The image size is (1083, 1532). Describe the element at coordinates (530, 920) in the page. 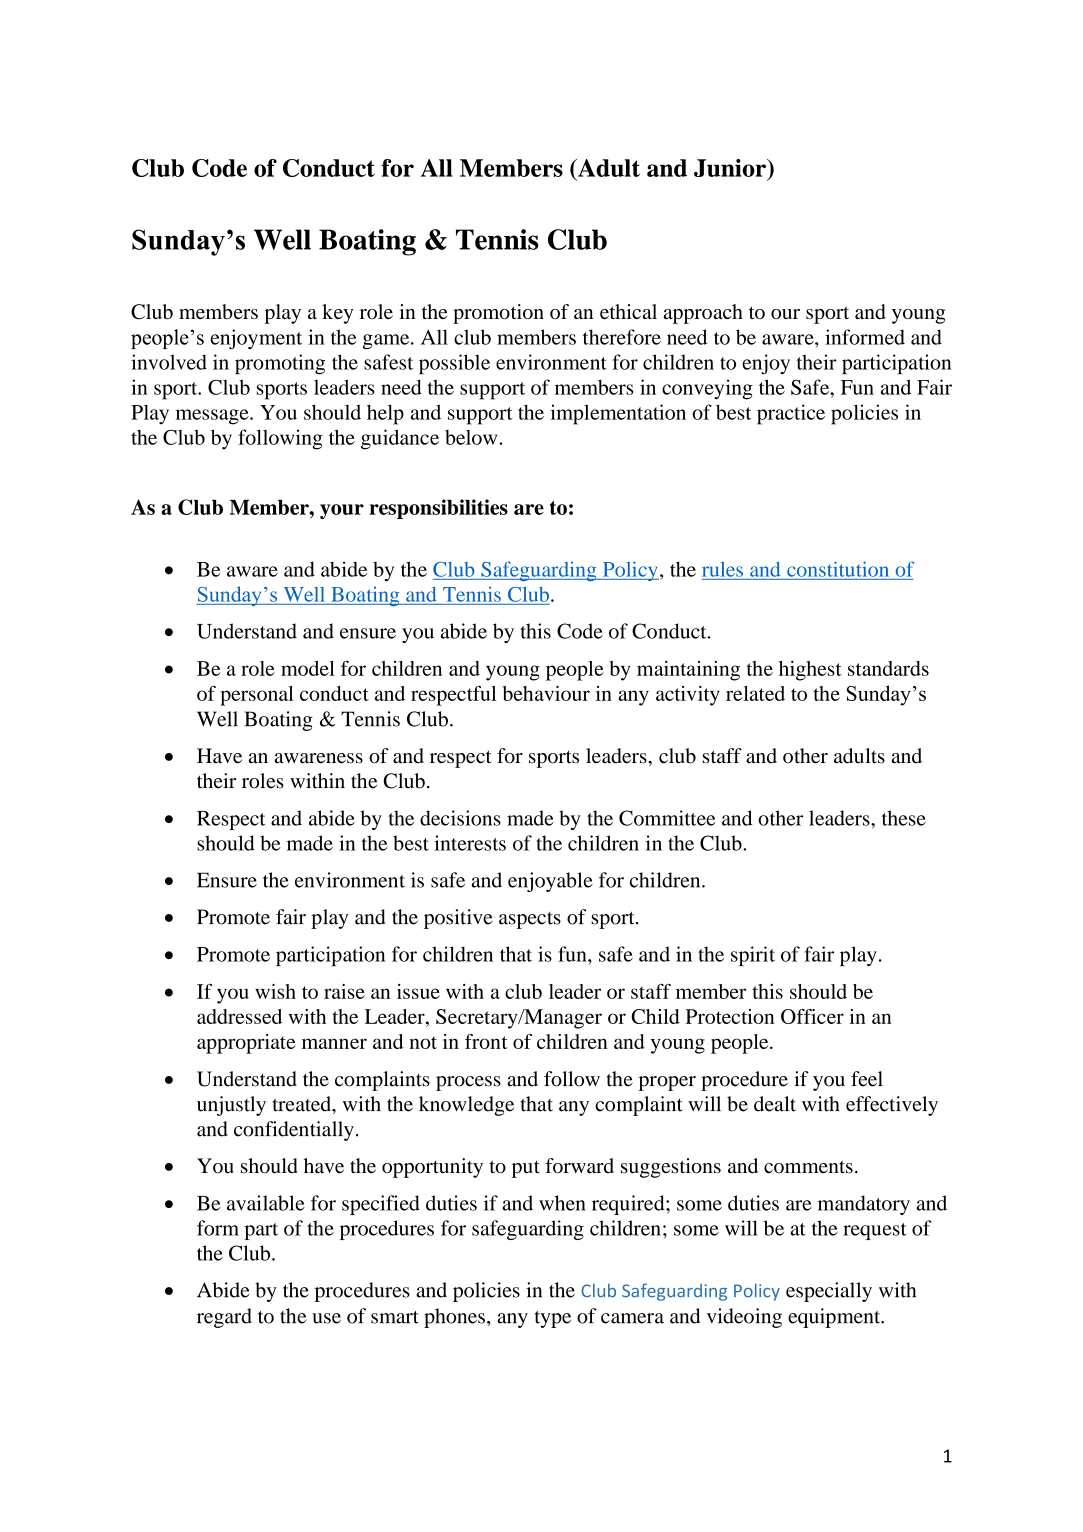

I see `aspects` at that location.
